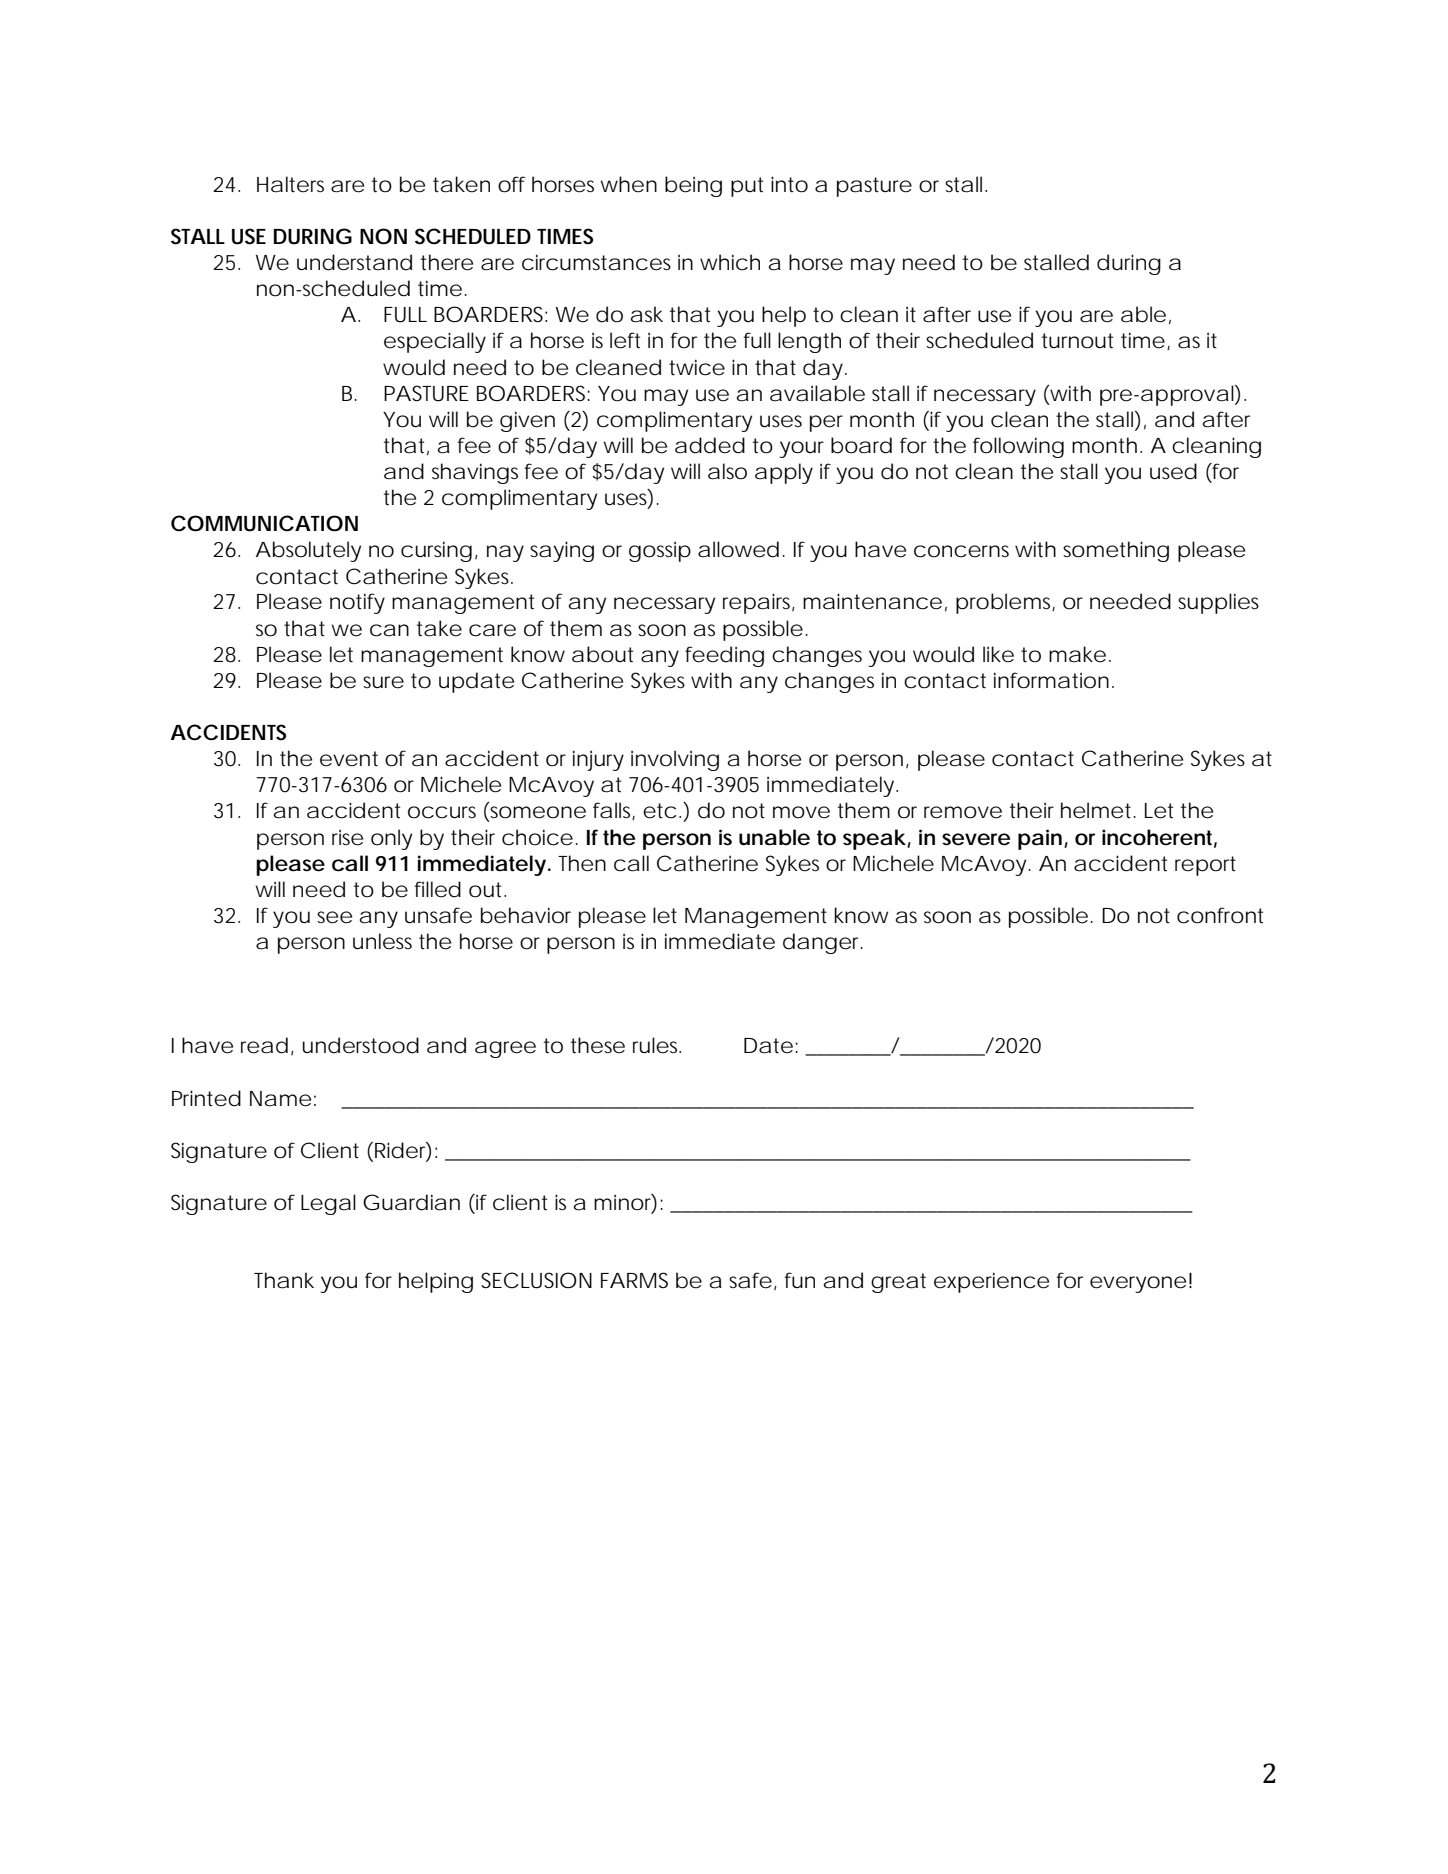 This screenshot has height=1874, width=1448. What do you see at coordinates (823, 943) in the screenshot?
I see `danger` at bounding box center [823, 943].
